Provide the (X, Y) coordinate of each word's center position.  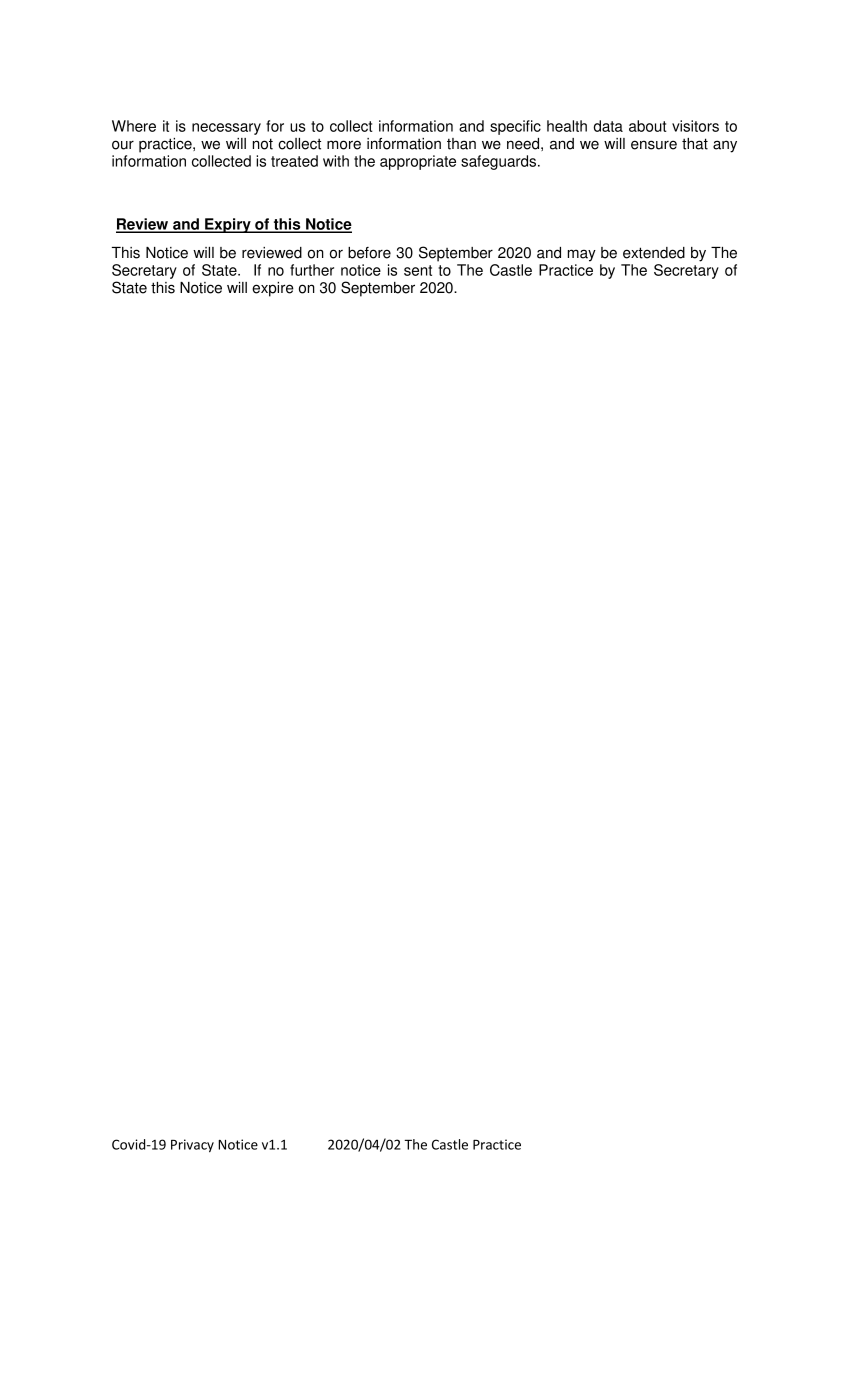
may (582, 255)
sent (418, 270)
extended (654, 253)
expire (273, 289)
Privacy (192, 1146)
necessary (226, 129)
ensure (654, 145)
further (312, 270)
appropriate (418, 162)
